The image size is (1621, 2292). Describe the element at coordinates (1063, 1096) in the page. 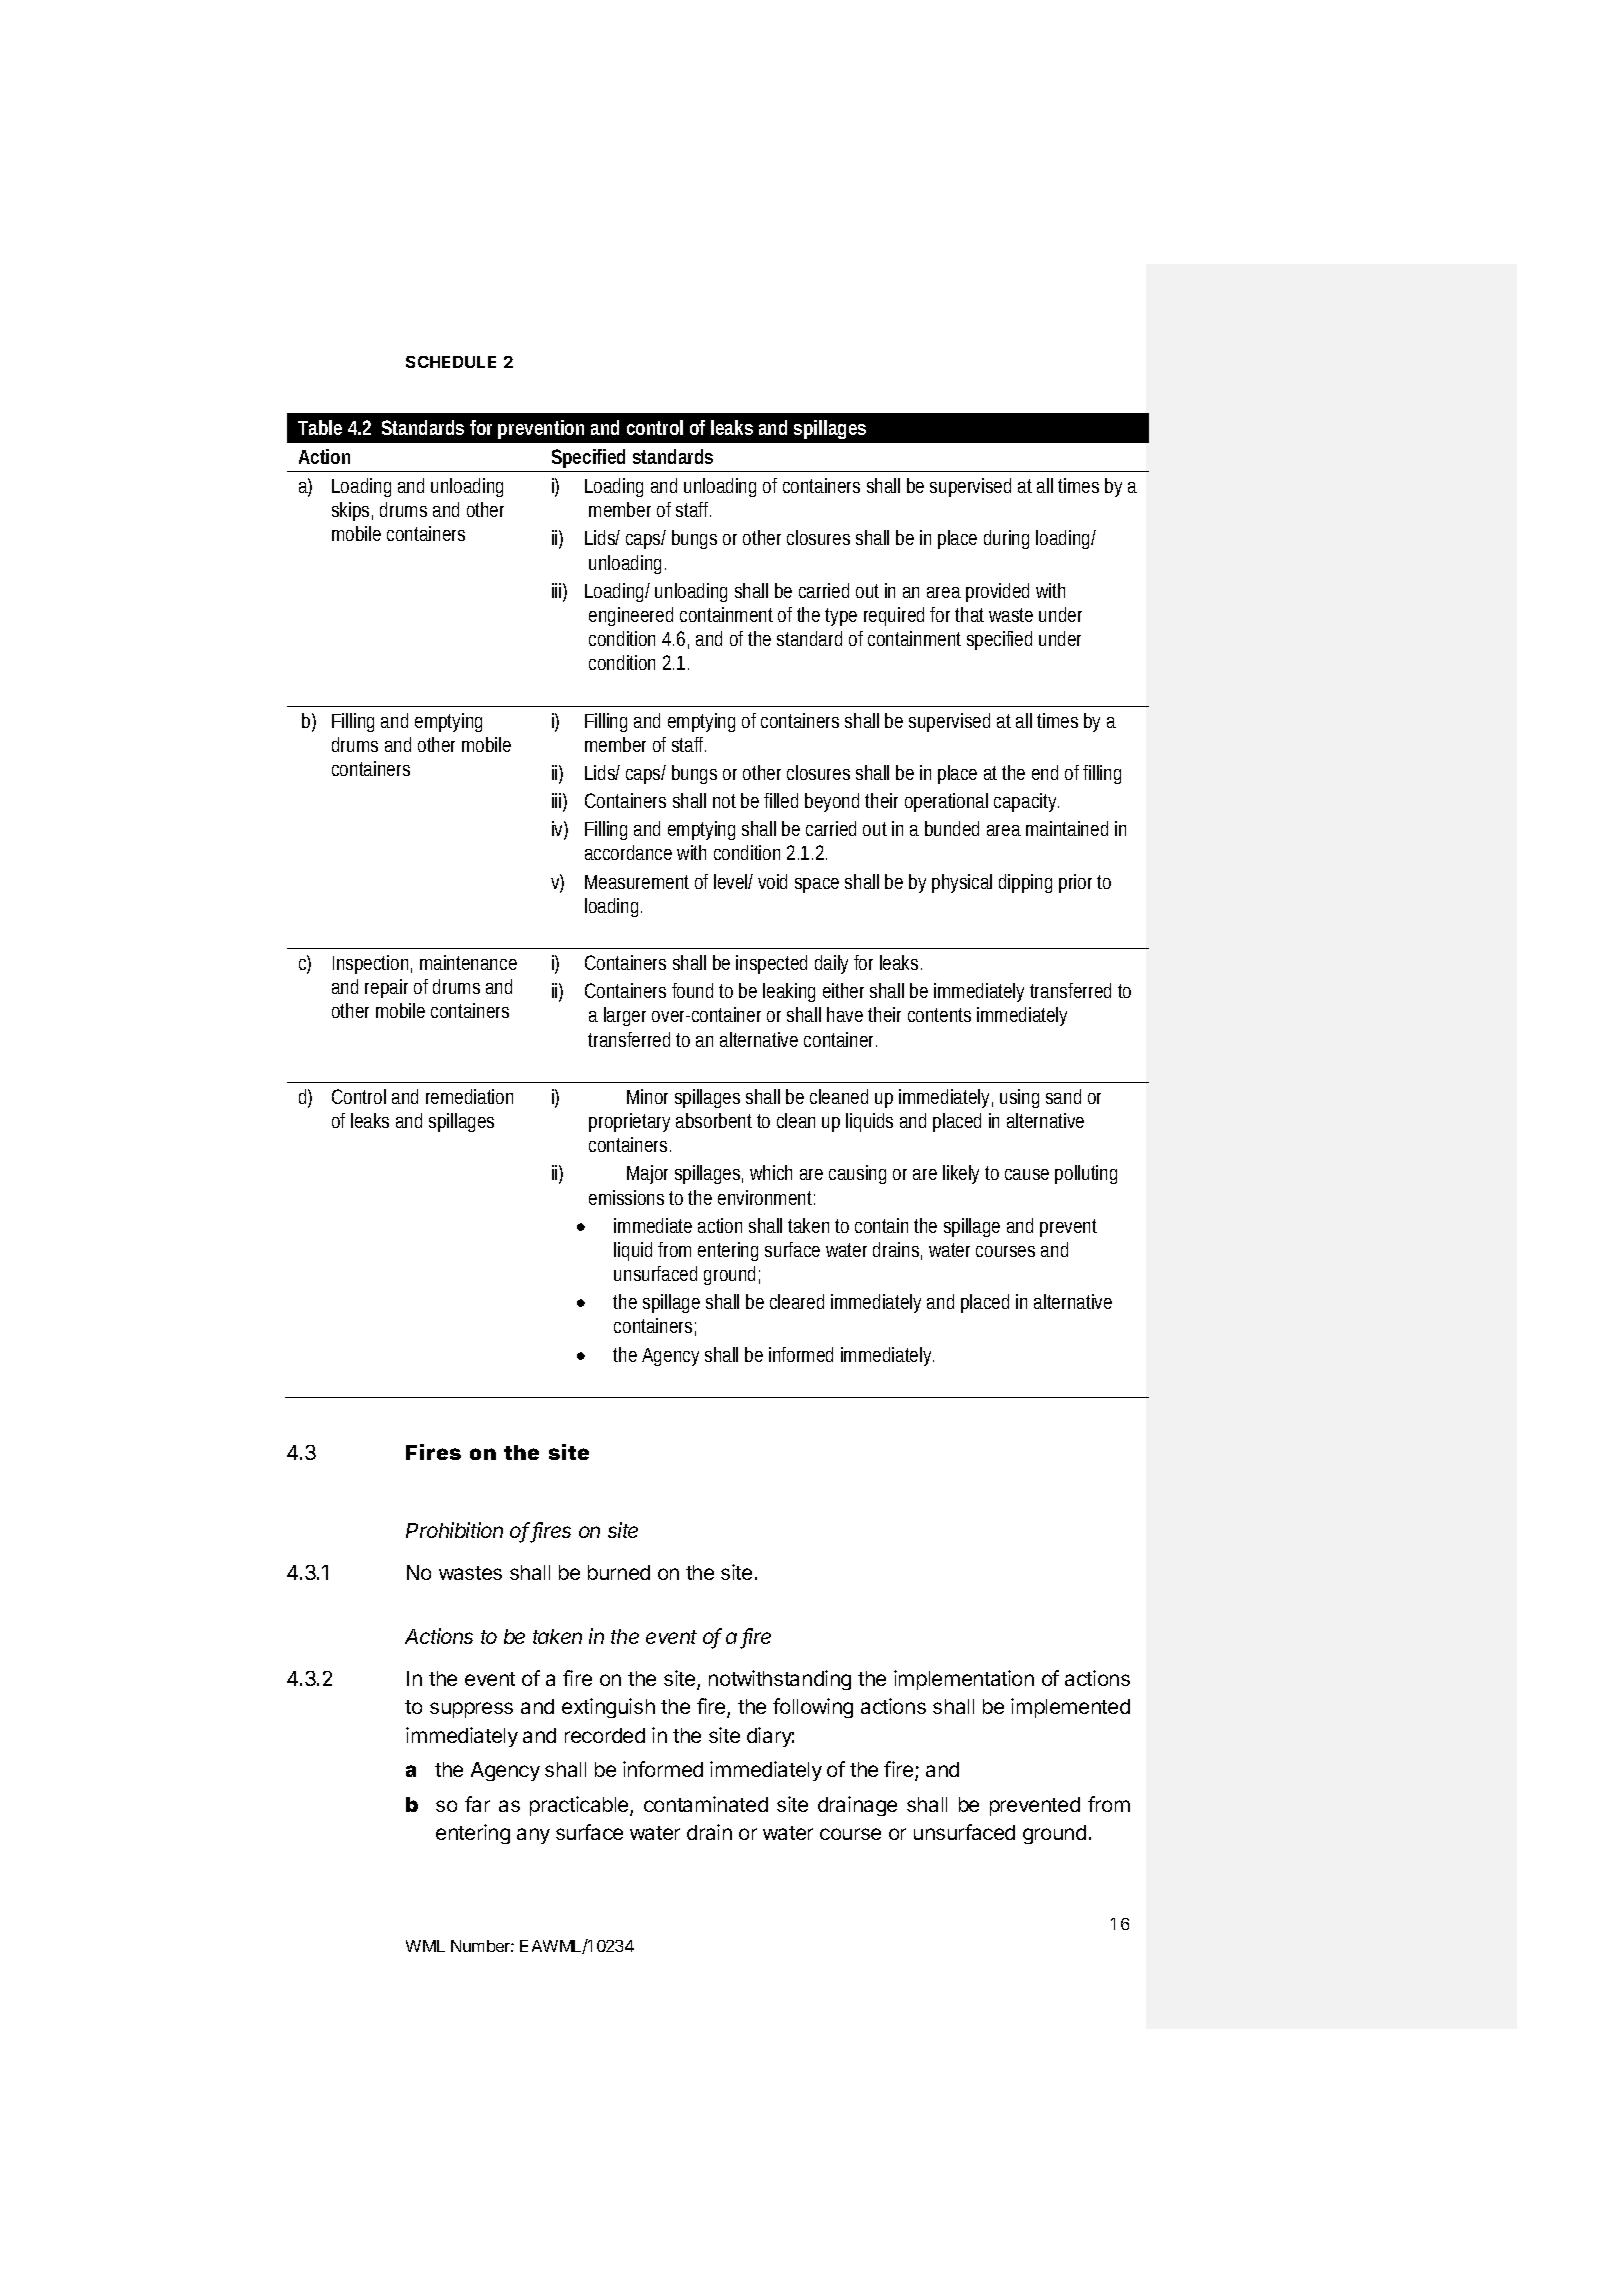

I see `sand` at that location.
